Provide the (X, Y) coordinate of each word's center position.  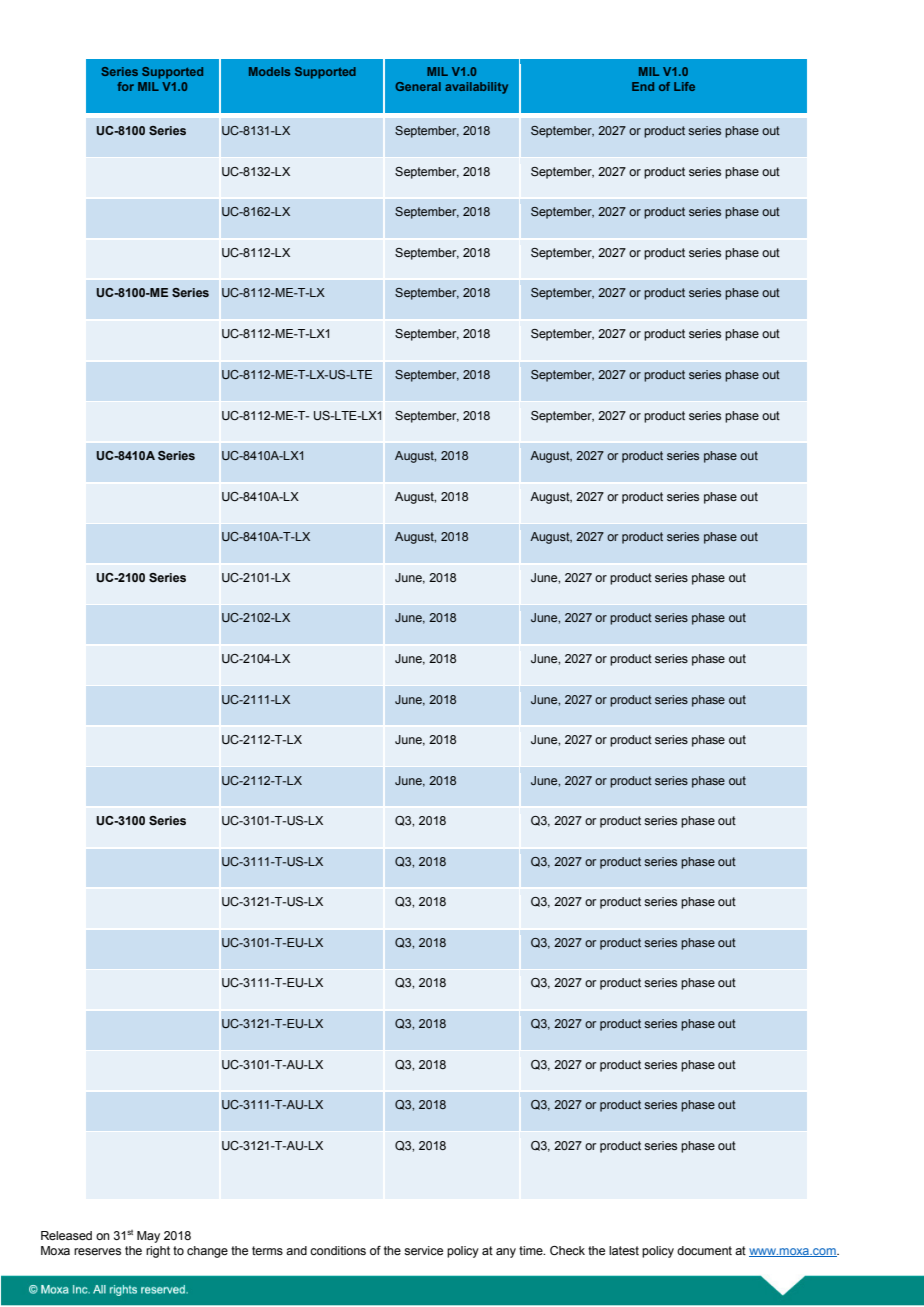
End (643, 86)
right (158, 1252)
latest (624, 1250)
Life (684, 86)
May (148, 1237)
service (423, 1250)
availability (476, 88)
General (418, 86)
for (125, 86)
